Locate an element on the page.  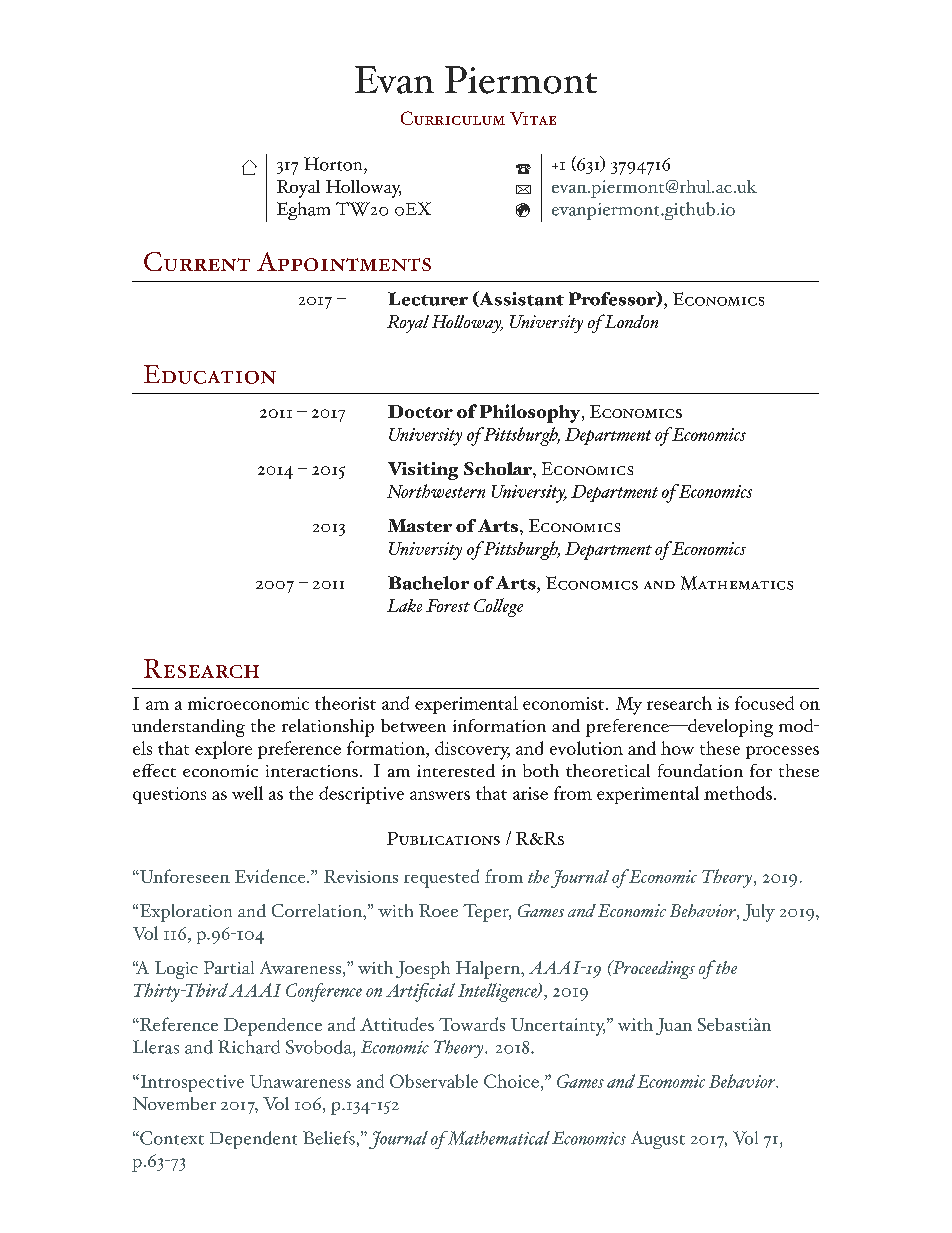
Mathematics is located at coordinates (737, 583).
